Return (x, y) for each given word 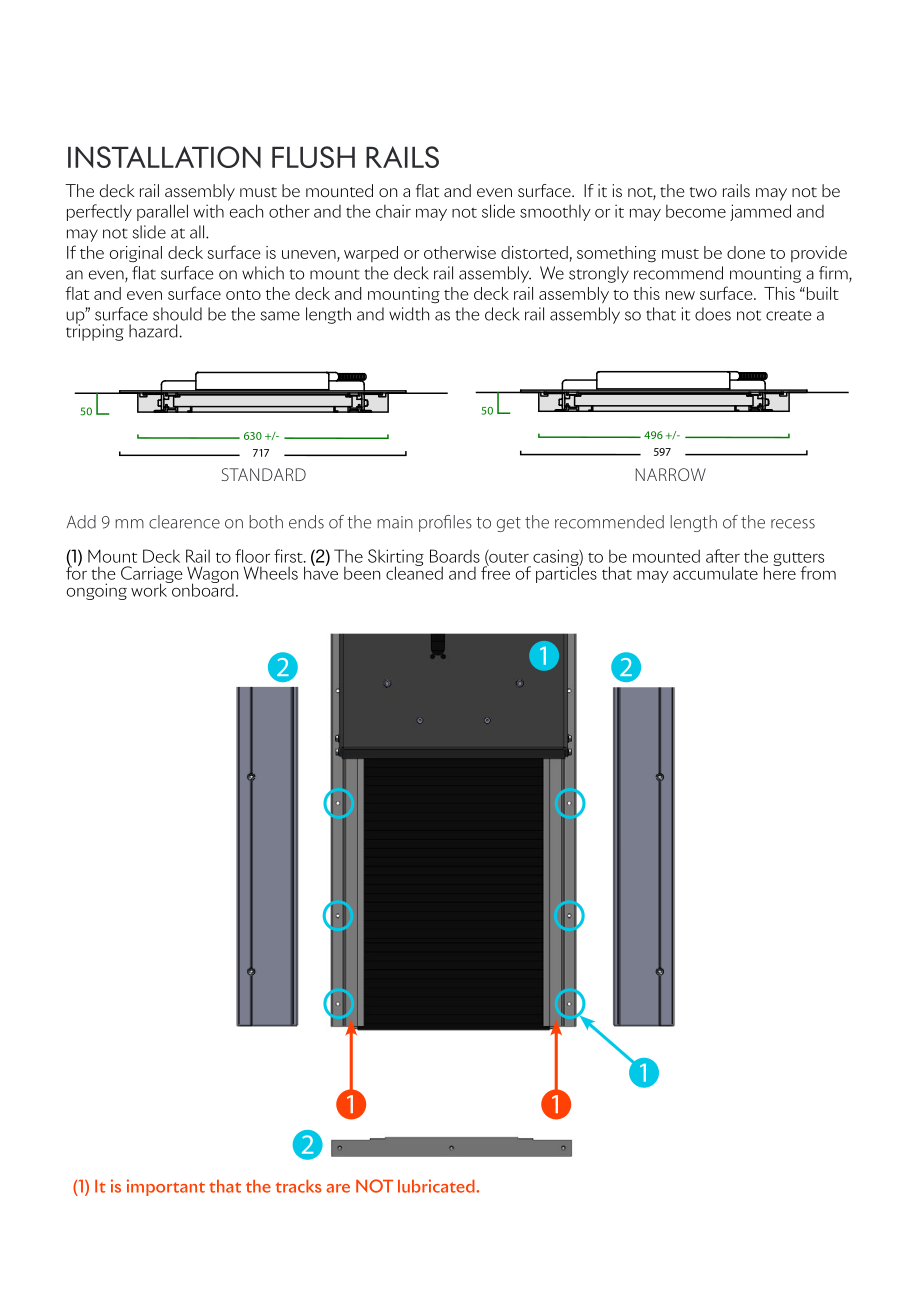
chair (393, 211)
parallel (162, 212)
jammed (760, 212)
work (150, 589)
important (166, 1187)
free (495, 572)
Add (81, 522)
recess (793, 524)
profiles (445, 523)
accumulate (715, 573)
